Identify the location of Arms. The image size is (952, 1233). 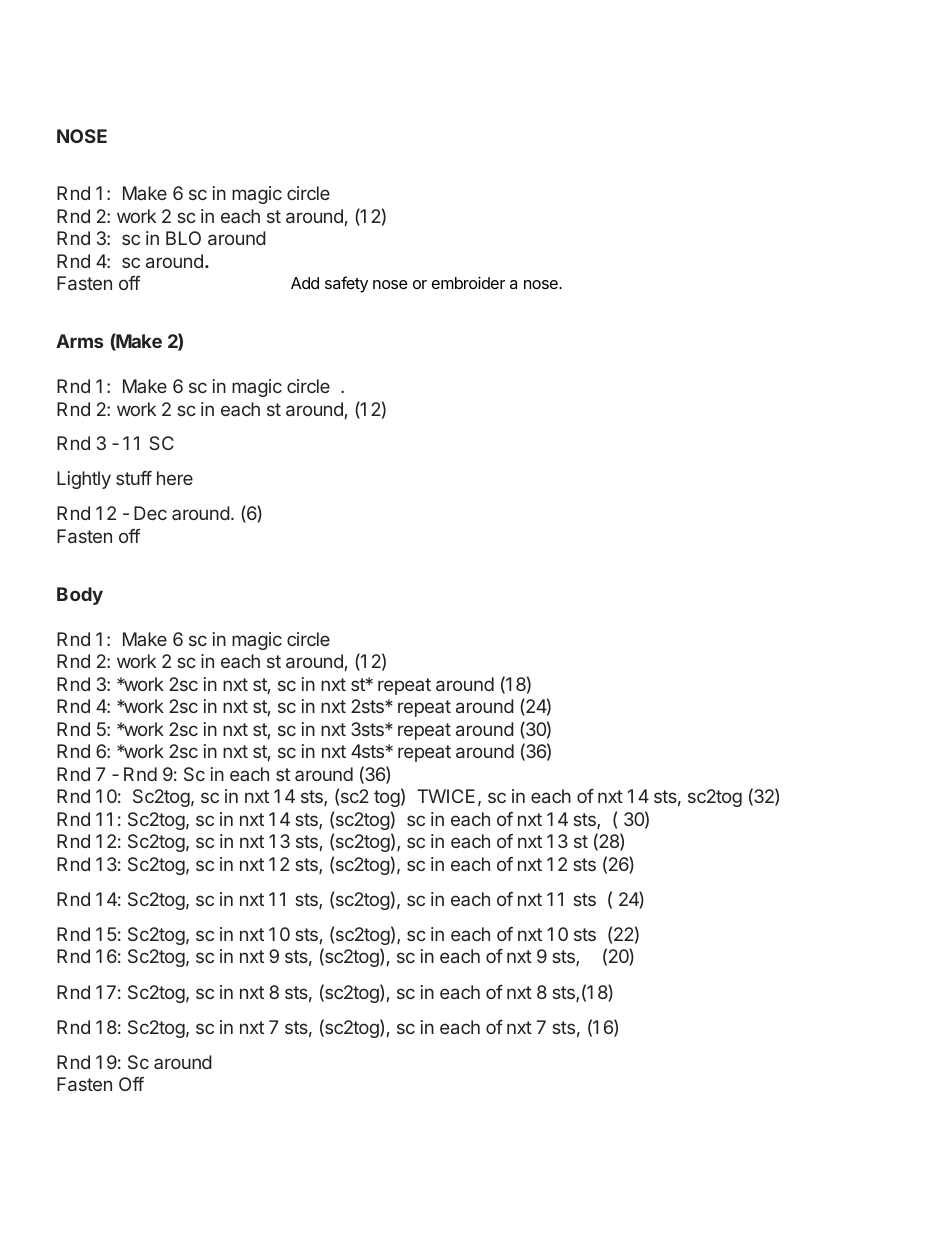
(79, 341).
